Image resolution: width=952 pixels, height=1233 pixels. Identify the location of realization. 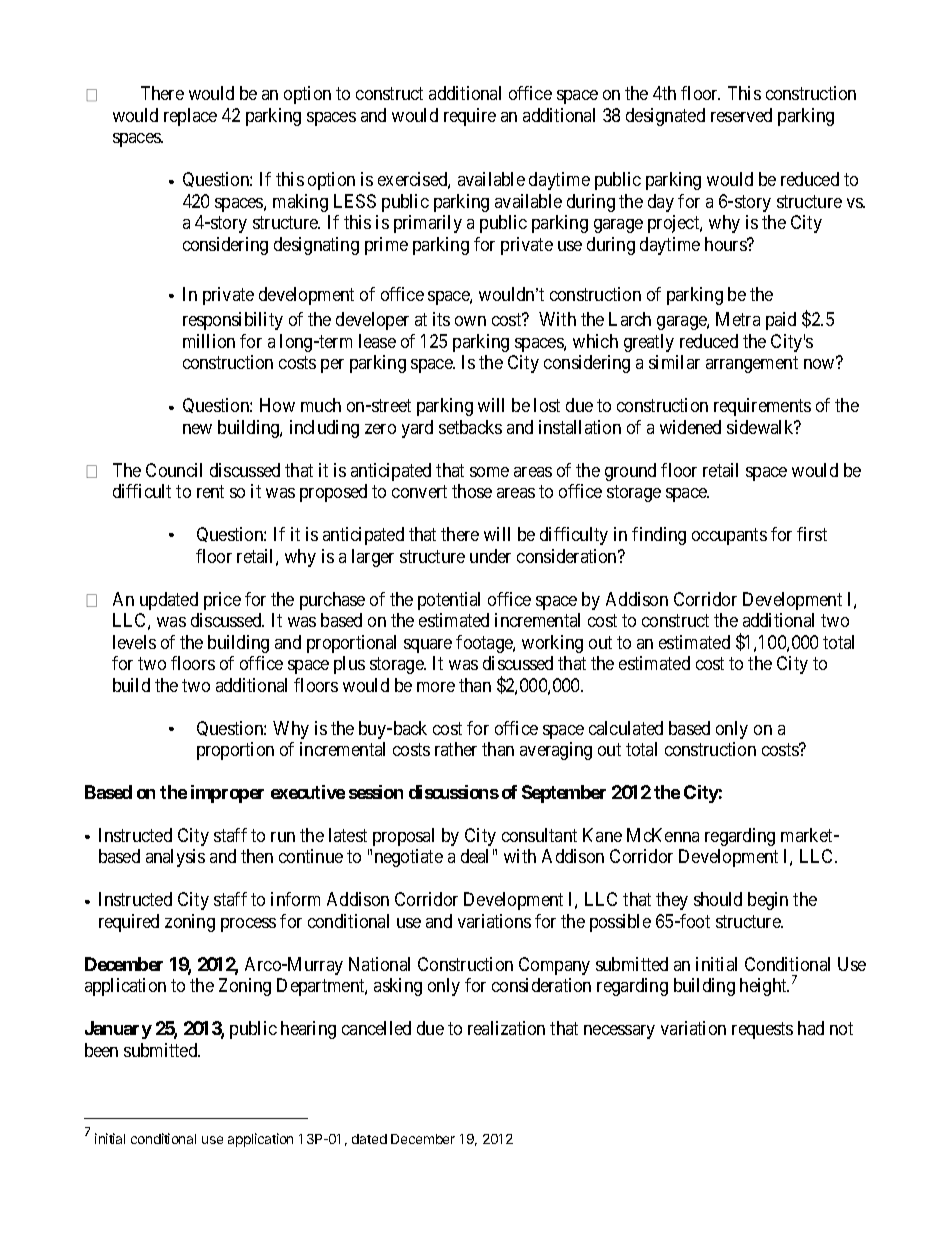
(506, 1028).
